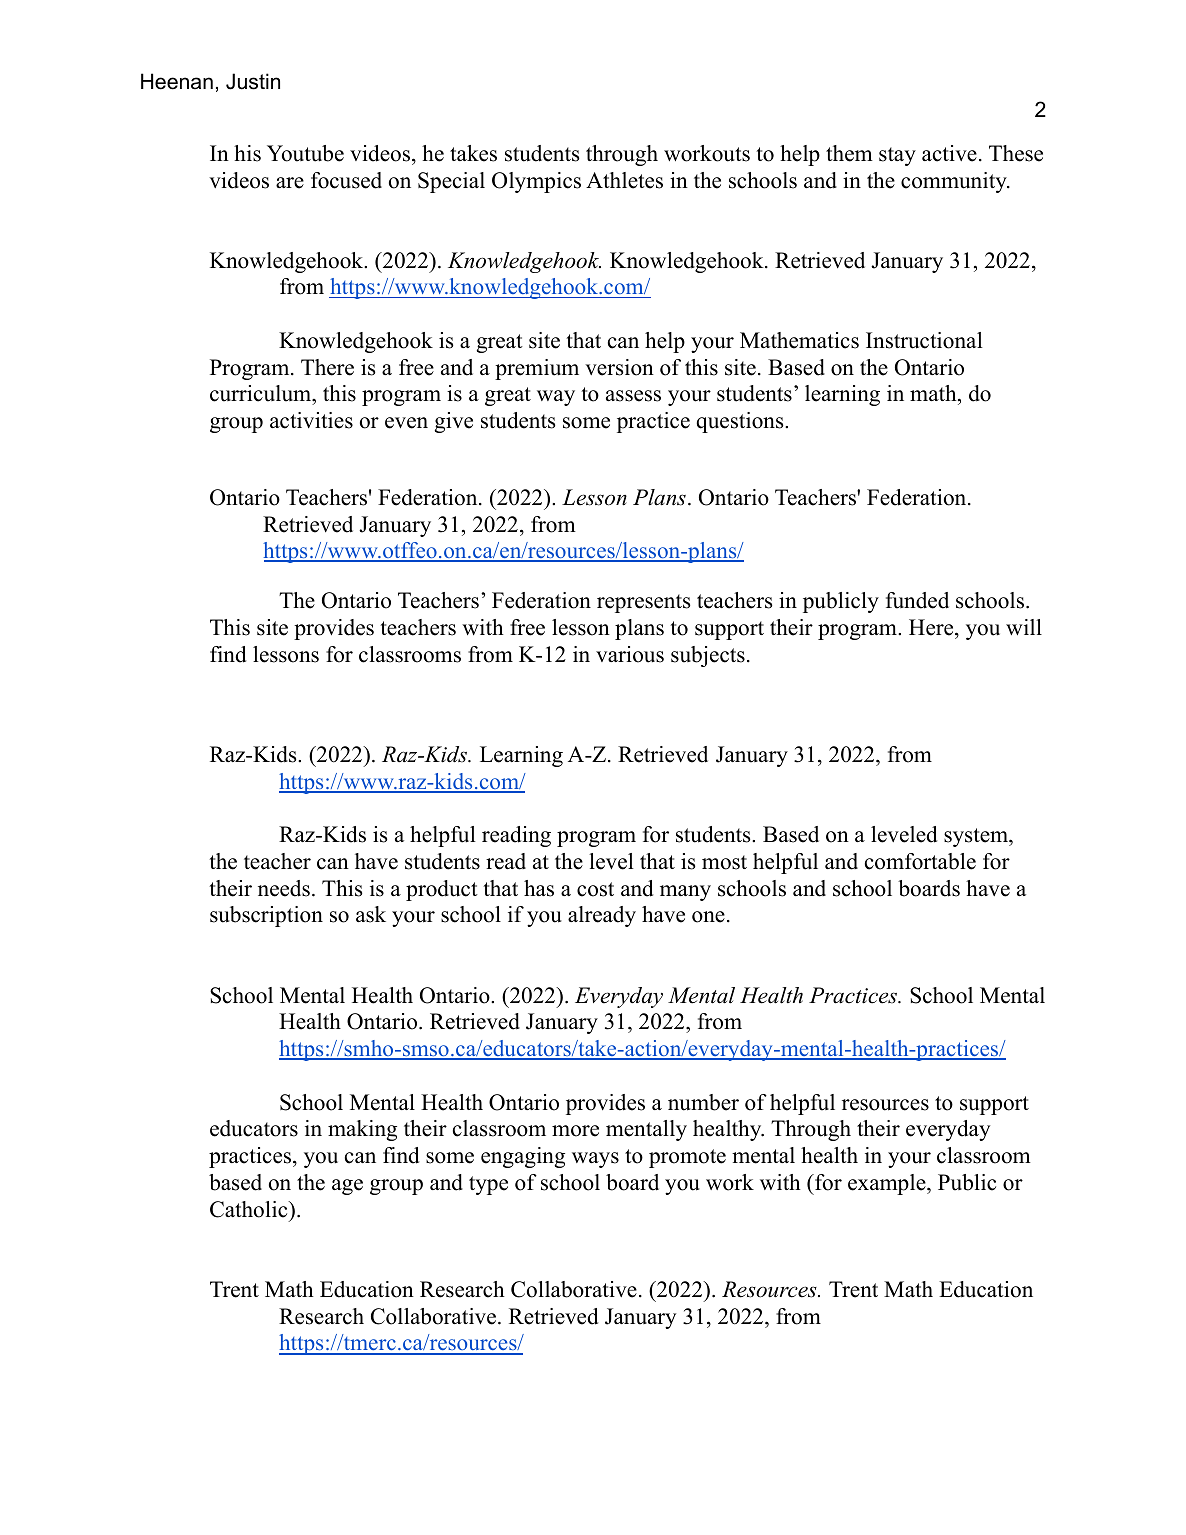 The height and width of the document is (1535, 1186). Describe the element at coordinates (624, 180) in the document. I see `Athletes` at that location.
